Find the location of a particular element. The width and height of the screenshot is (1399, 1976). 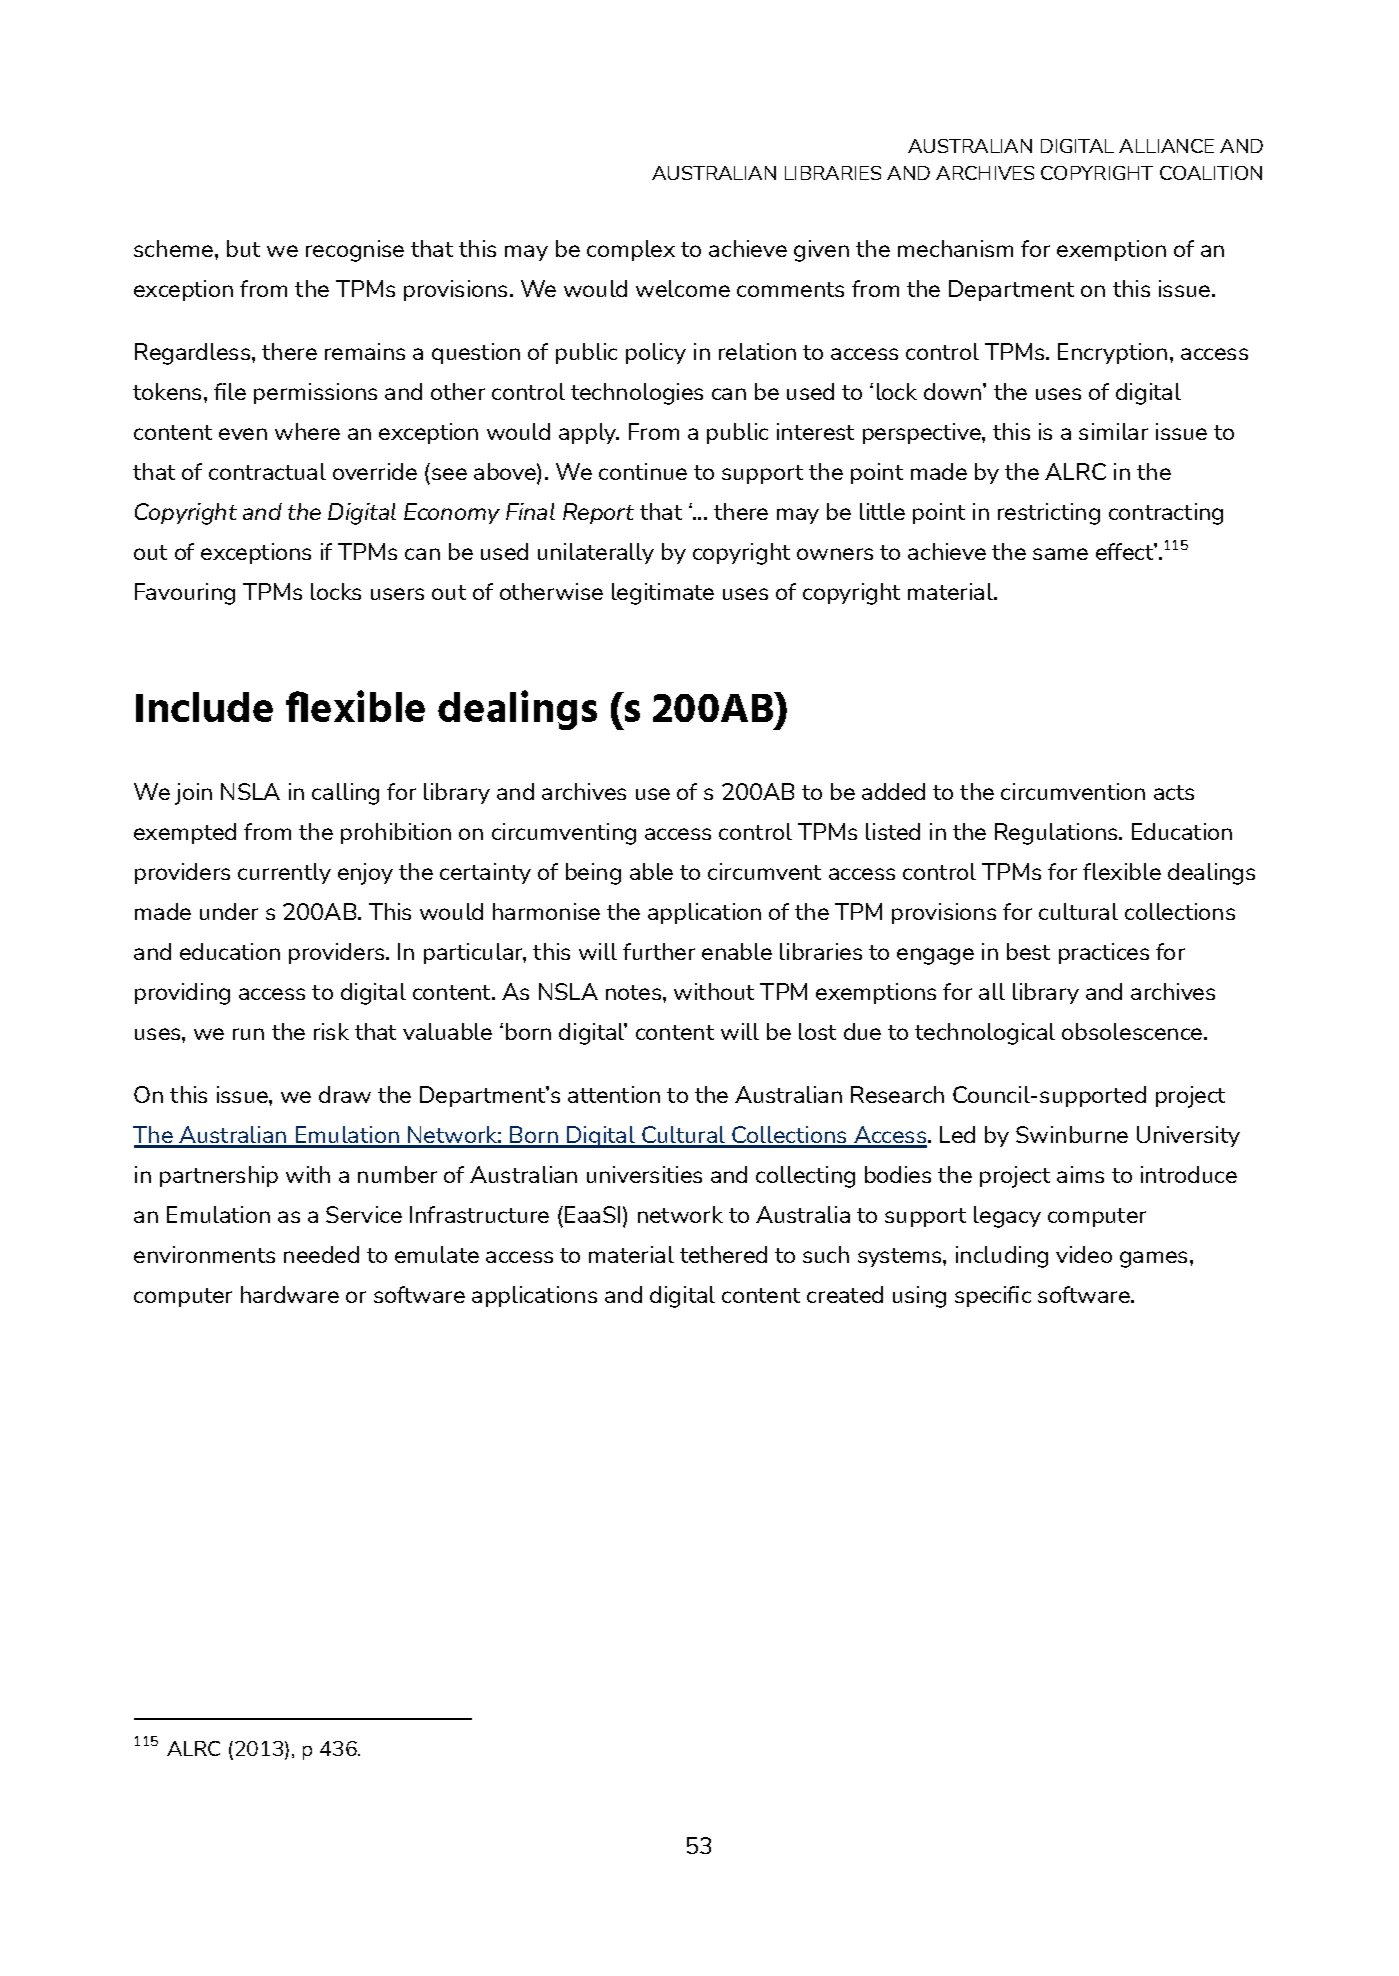

acts is located at coordinates (1174, 792).
